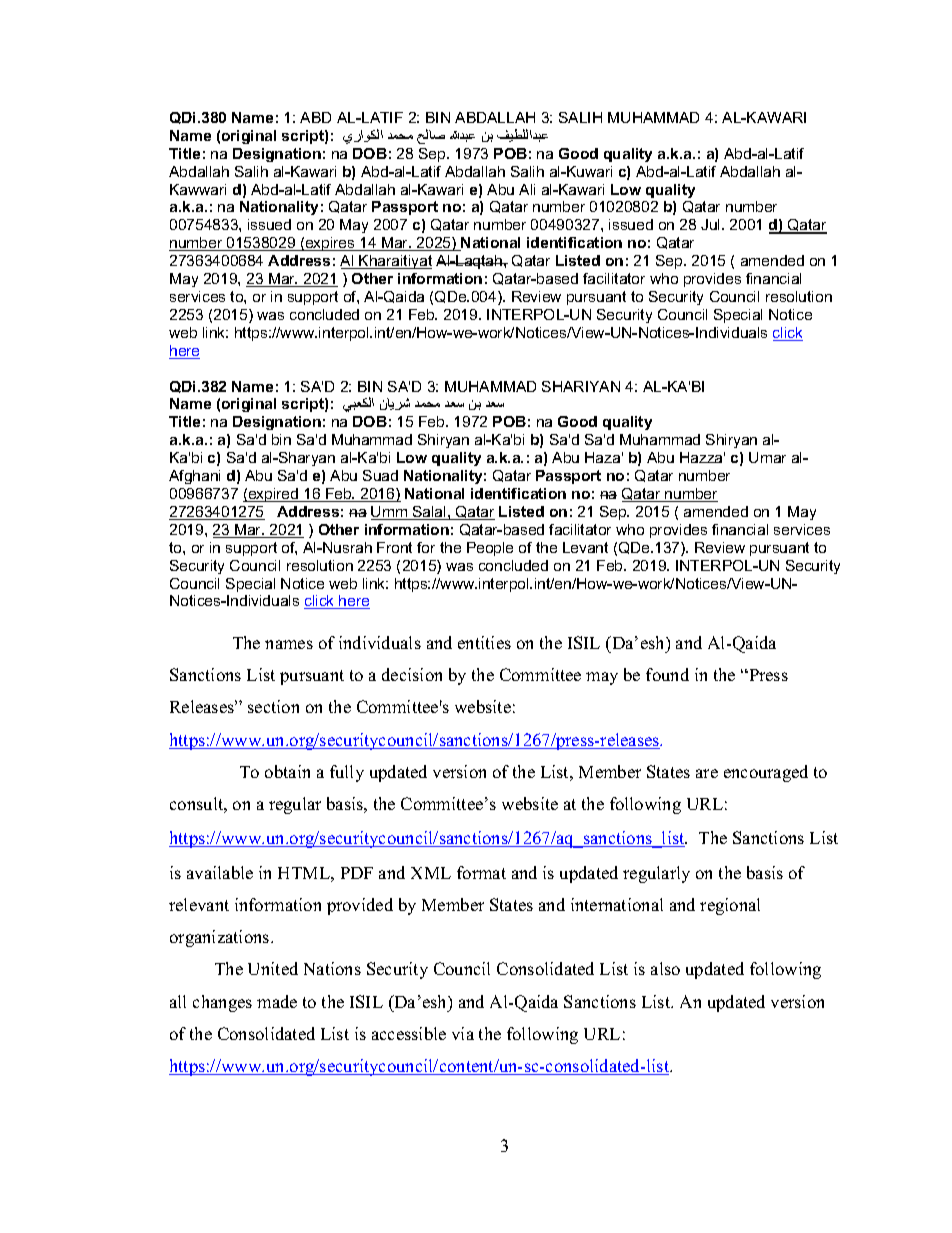  Describe the element at coordinates (277, 1001) in the image. I see `made` at that location.
